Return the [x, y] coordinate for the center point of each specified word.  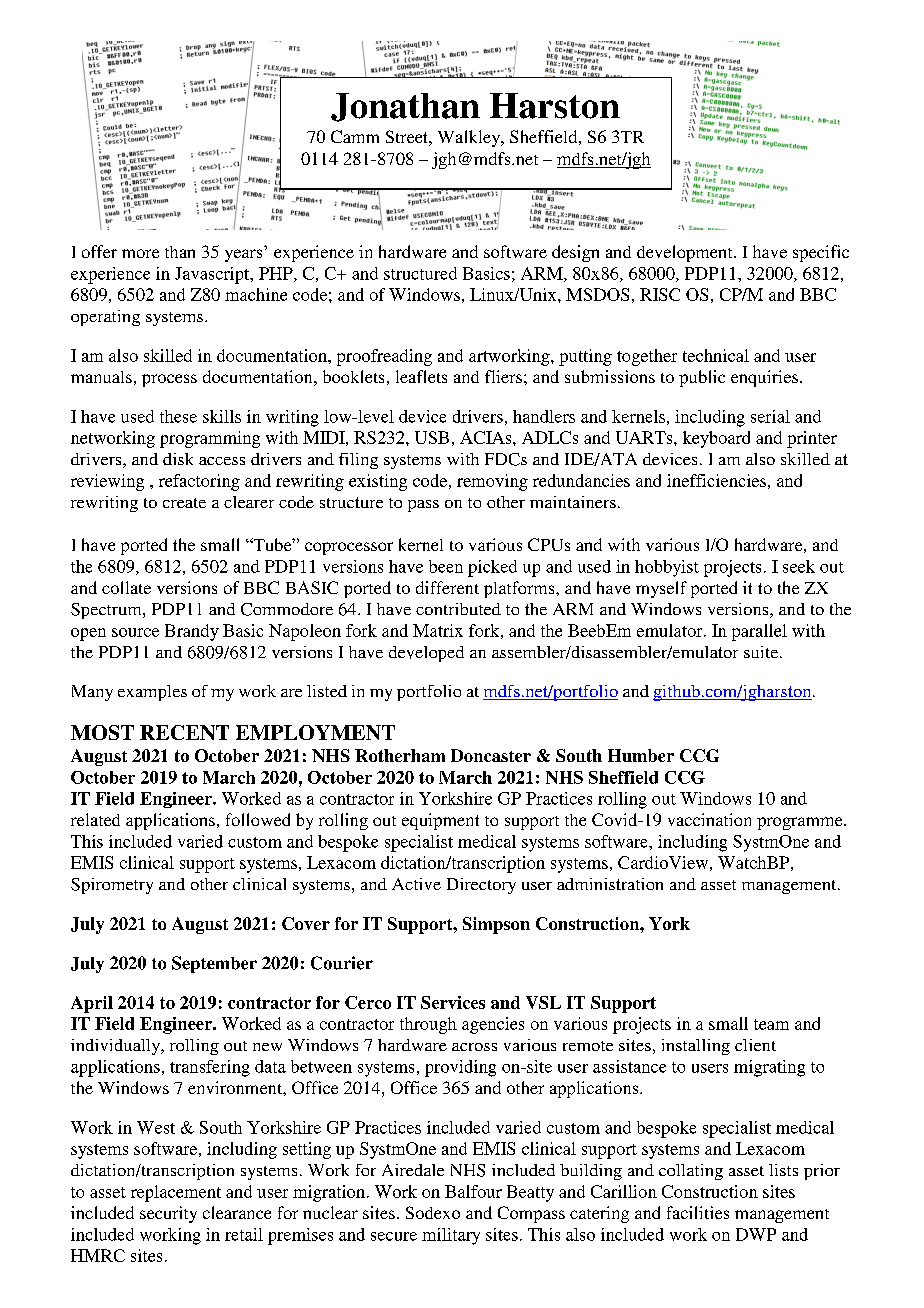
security [168, 1214]
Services [453, 1002]
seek [799, 566]
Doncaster [491, 755]
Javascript [213, 275]
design [575, 253]
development [686, 253]
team [771, 1024]
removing [492, 482]
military [451, 1236]
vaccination [709, 819]
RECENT [184, 732]
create [184, 503]
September [214, 964]
